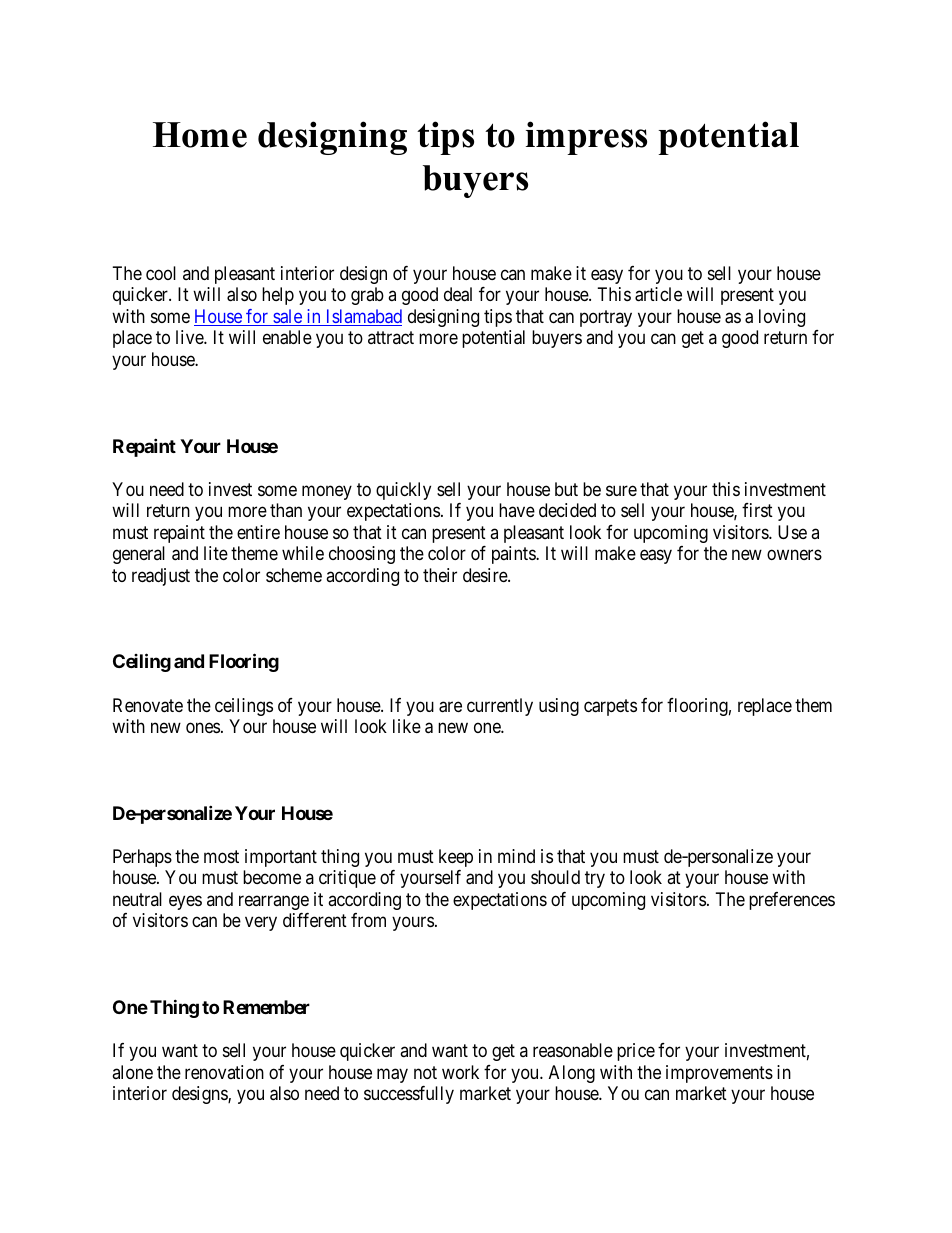  I want to click on first, so click(757, 510).
